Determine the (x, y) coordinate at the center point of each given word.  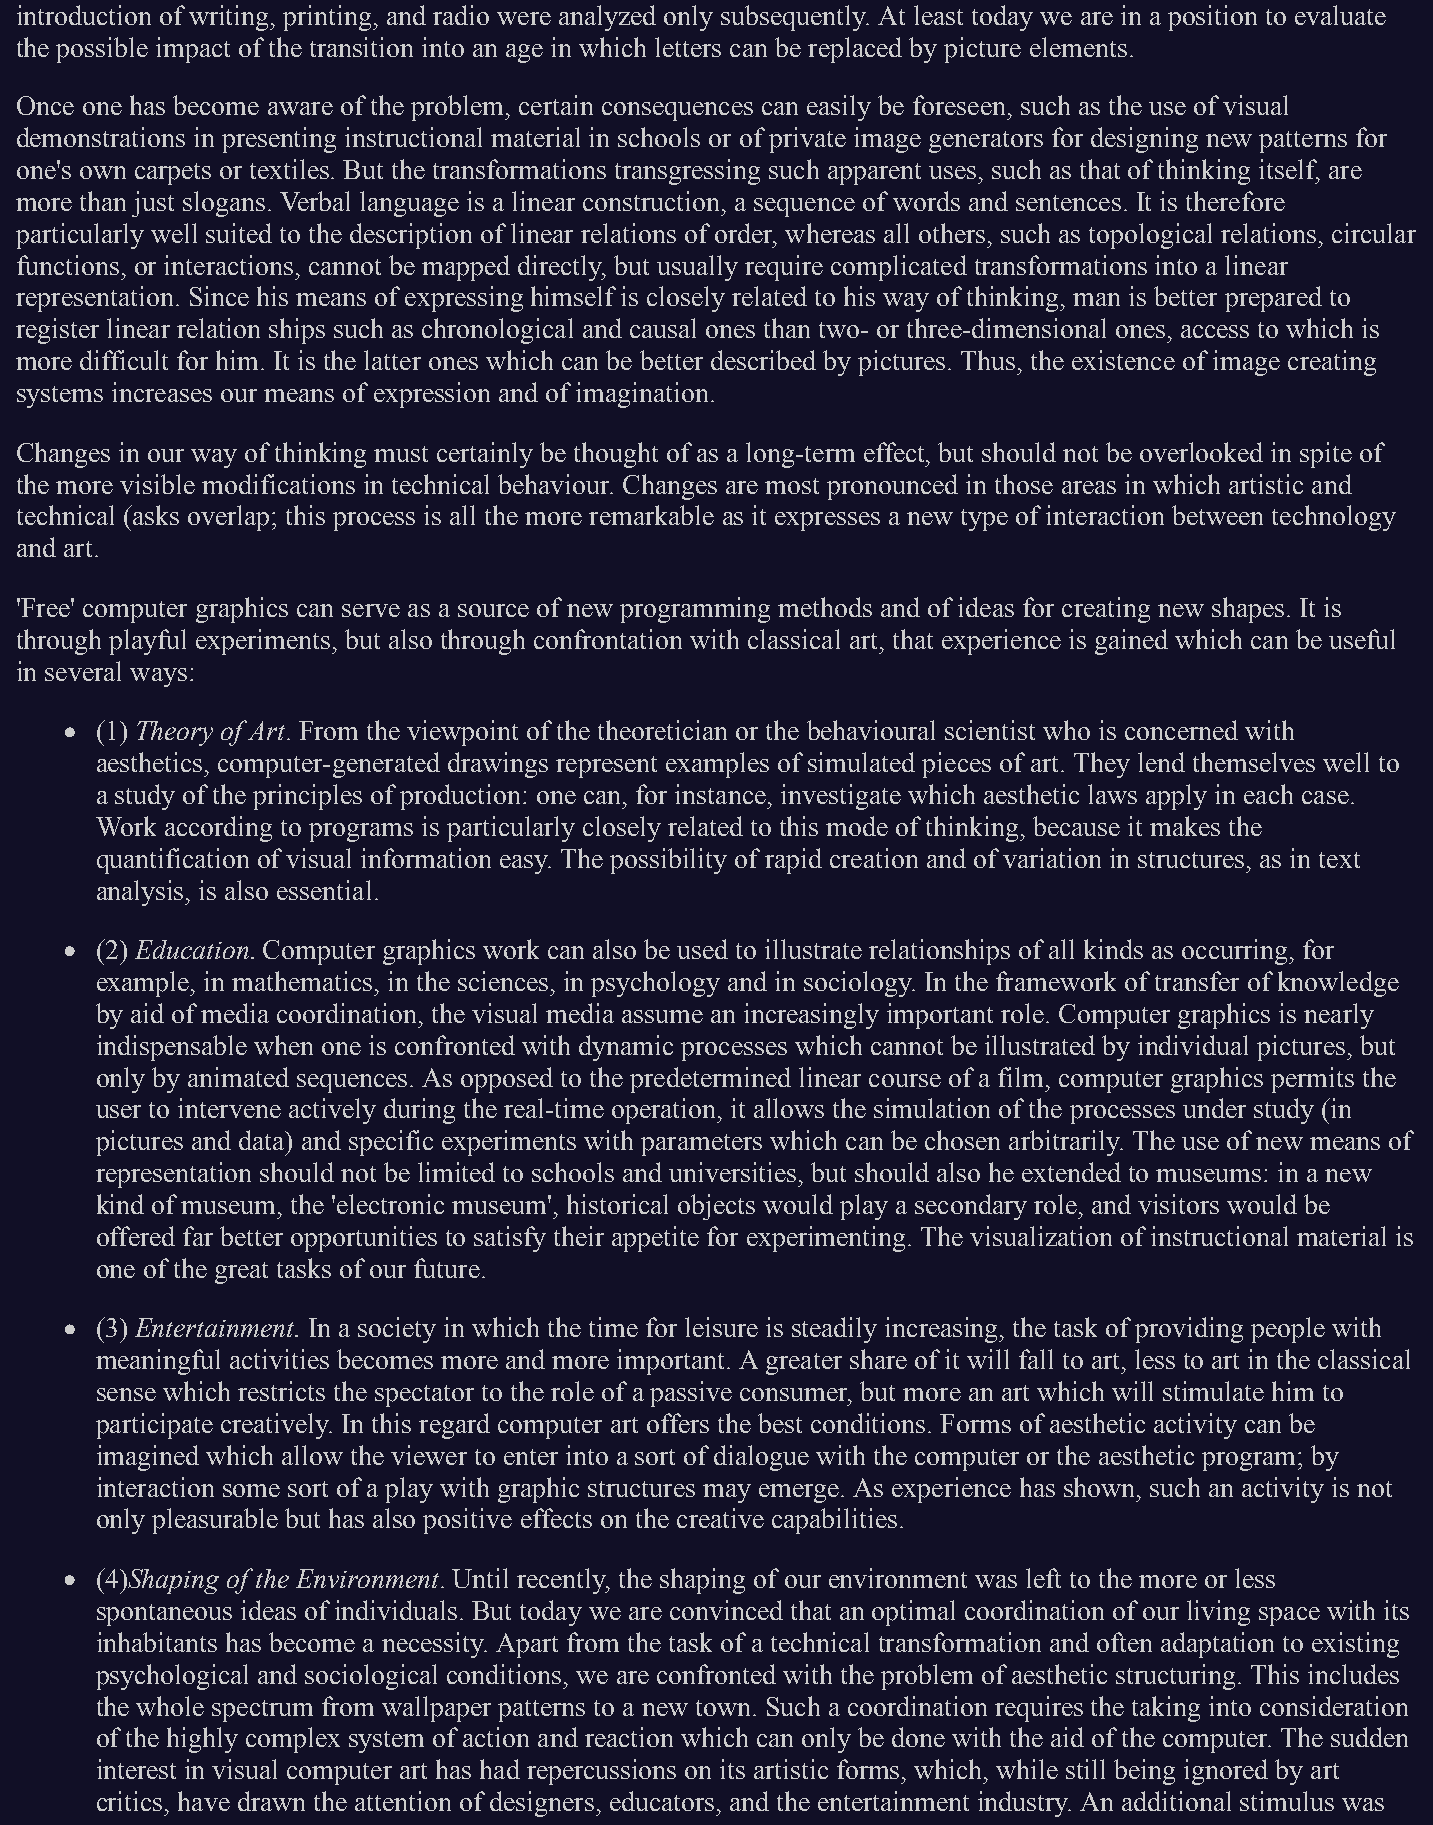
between (1217, 515)
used (702, 949)
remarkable (651, 515)
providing (1189, 1330)
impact (193, 50)
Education (192, 949)
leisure (721, 1327)
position (1212, 18)
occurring (1236, 952)
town (723, 1708)
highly (202, 1740)
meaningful (158, 1362)
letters (688, 47)
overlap (230, 518)
